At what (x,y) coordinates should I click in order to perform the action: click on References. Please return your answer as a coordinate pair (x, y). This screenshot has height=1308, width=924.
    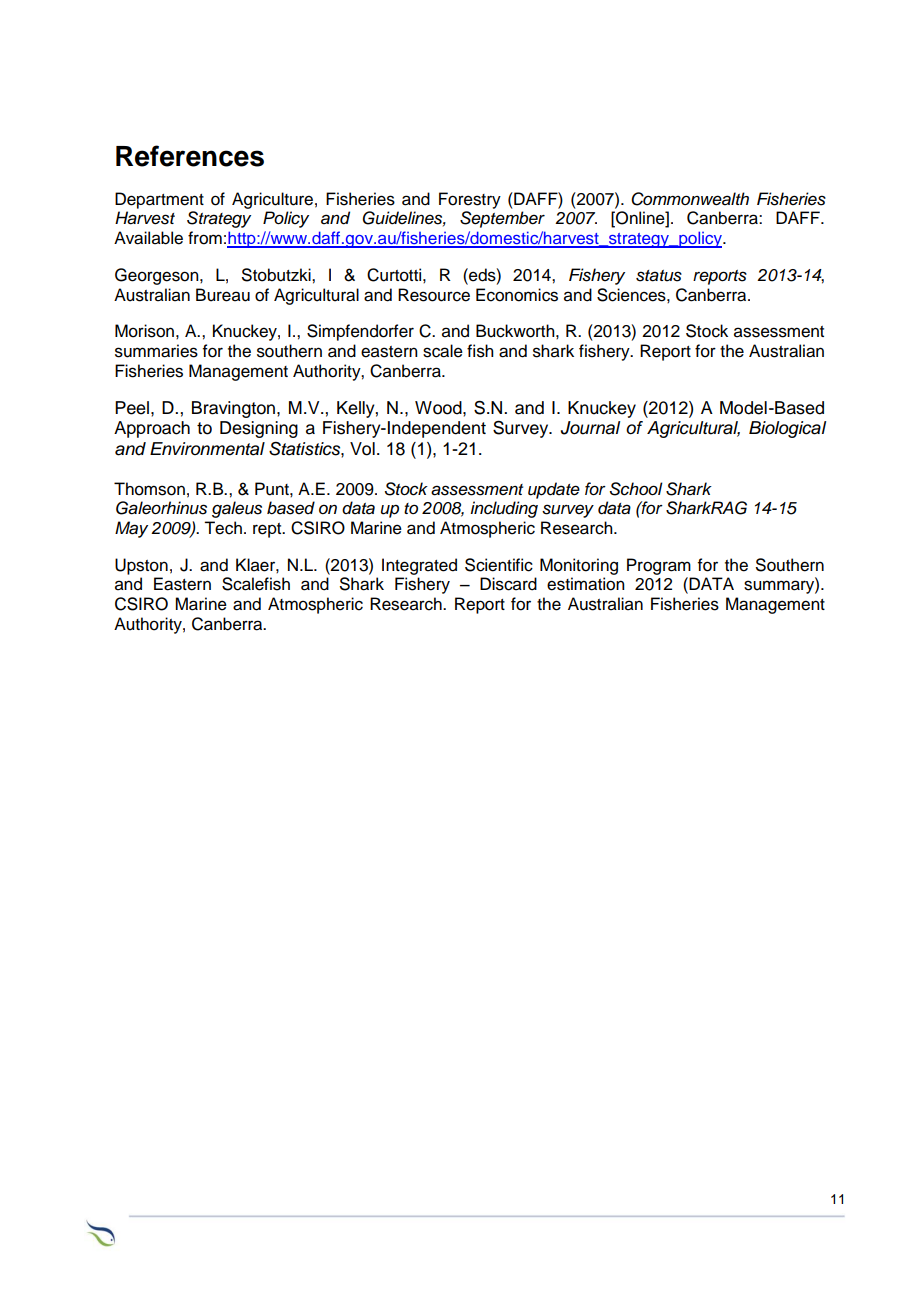
    Looking at the image, I should click on (190, 156).
